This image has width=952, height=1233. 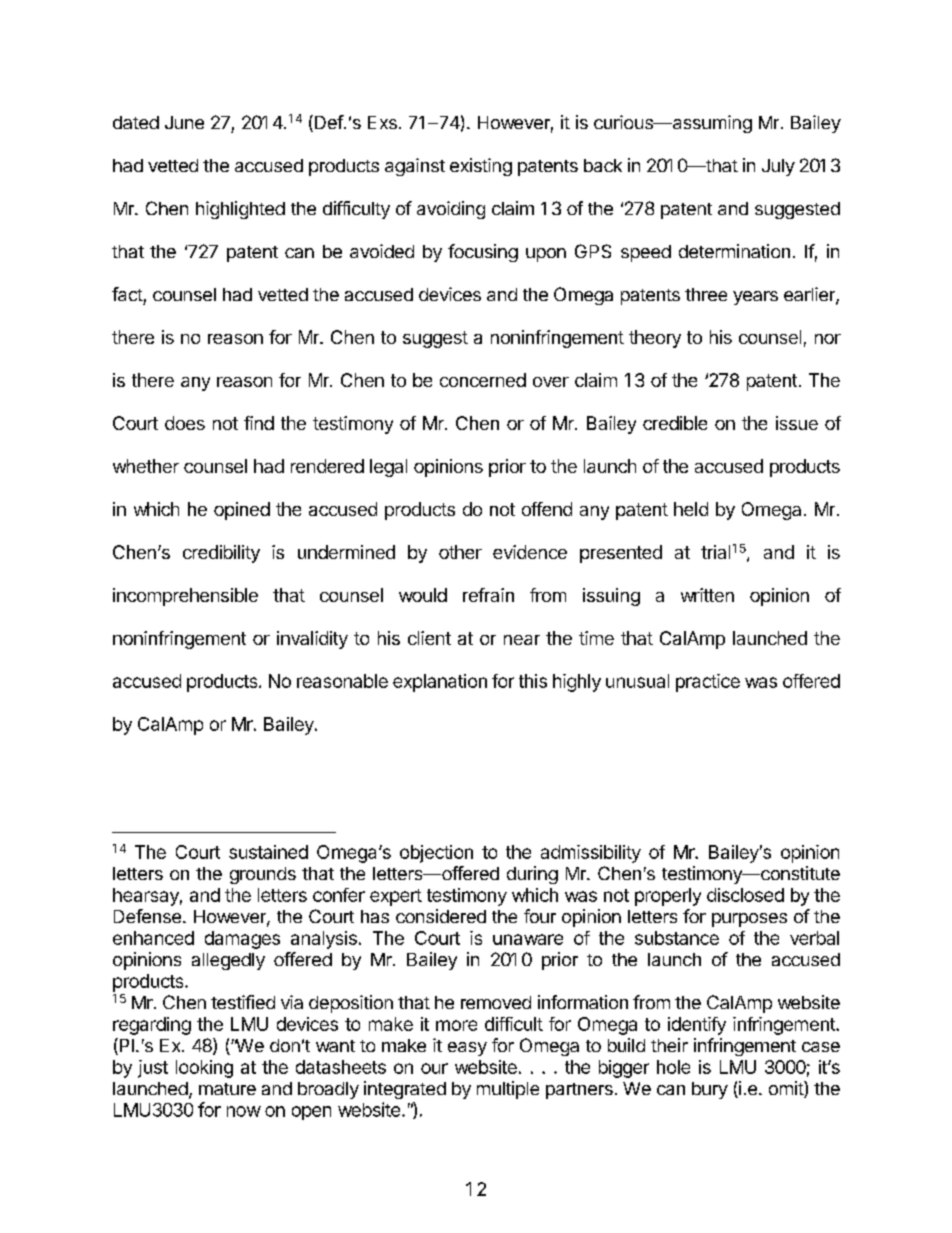 I want to click on explanation, so click(x=440, y=683).
